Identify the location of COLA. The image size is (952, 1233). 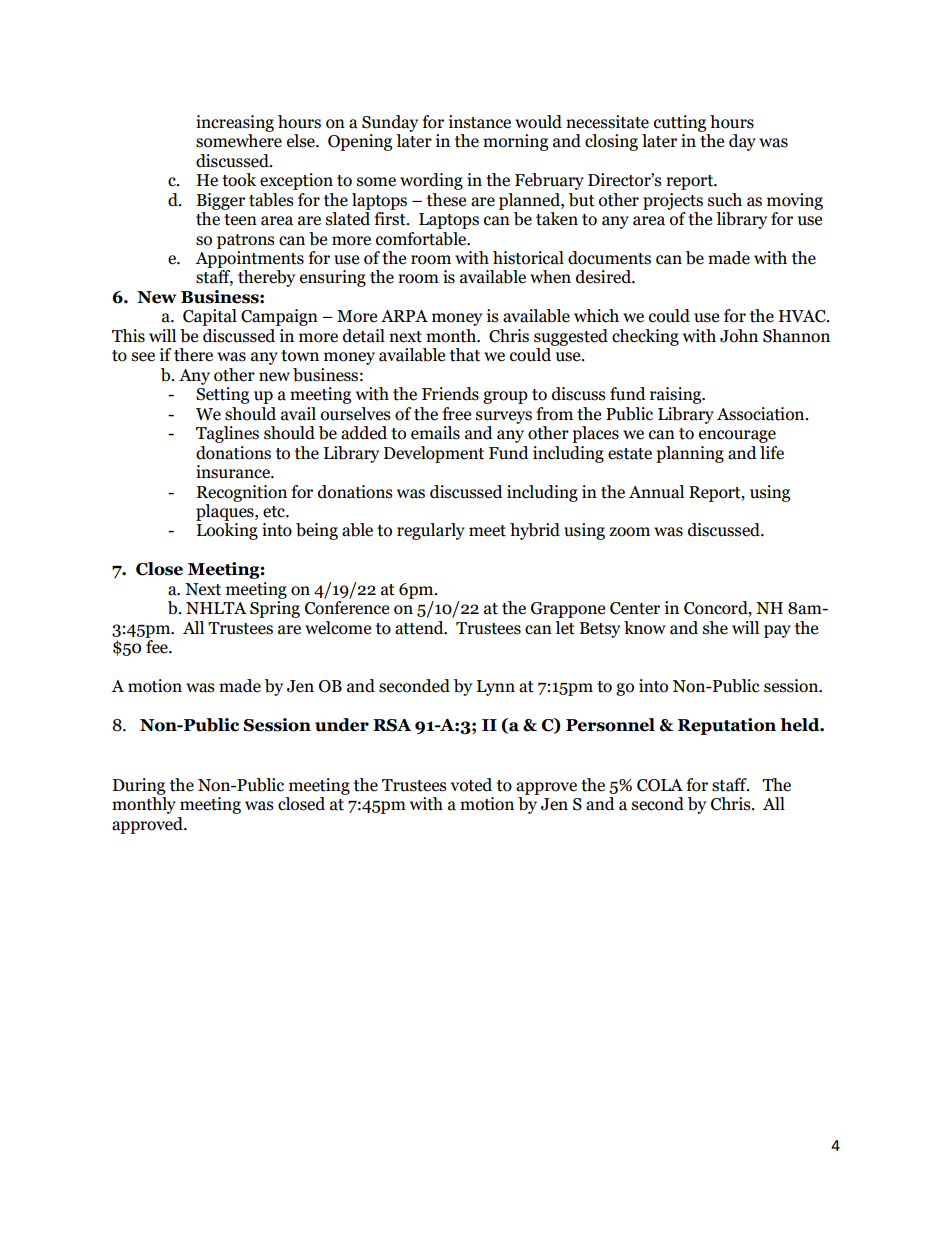
(660, 785).
